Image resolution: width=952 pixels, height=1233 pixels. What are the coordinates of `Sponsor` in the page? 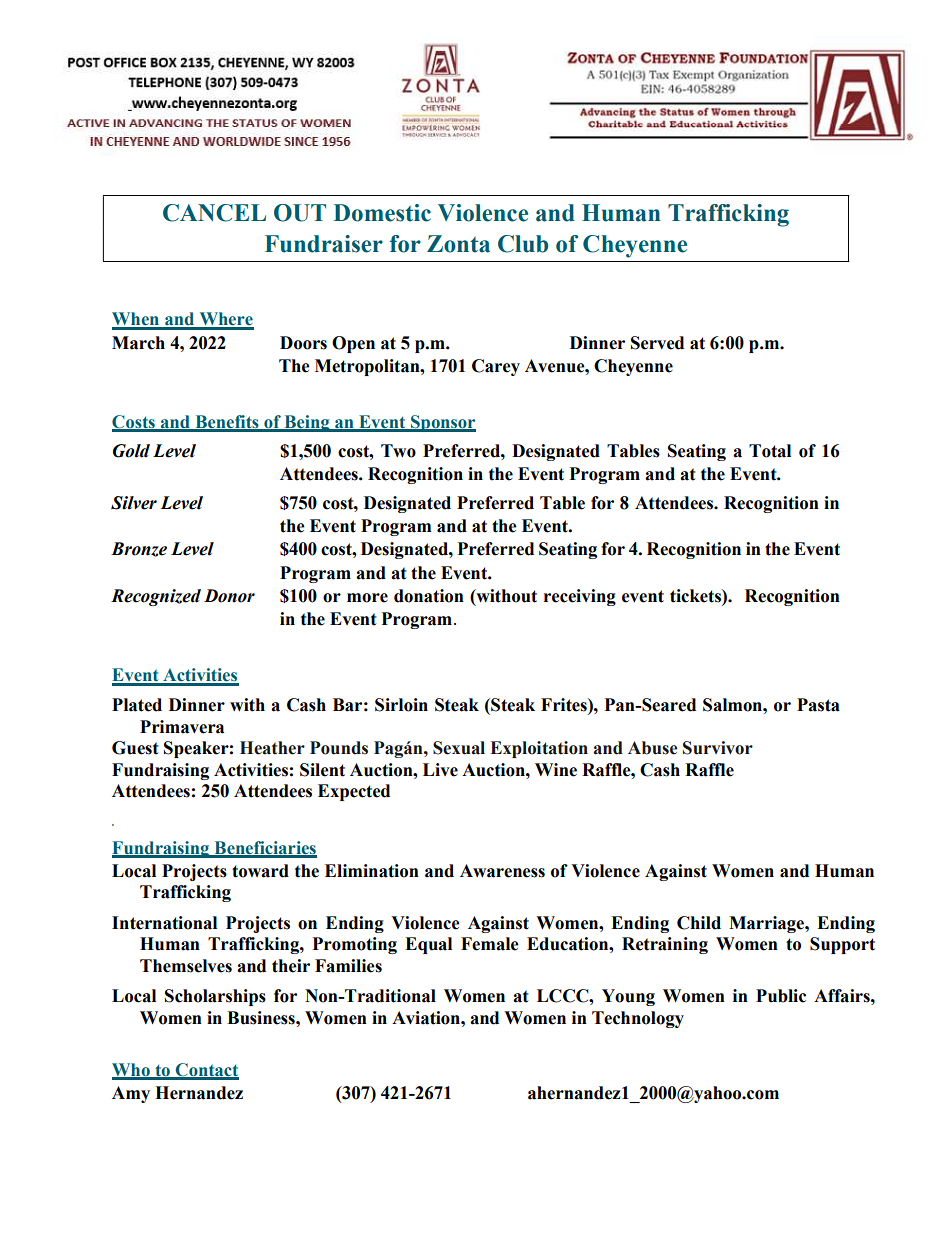 It's located at (442, 423).
